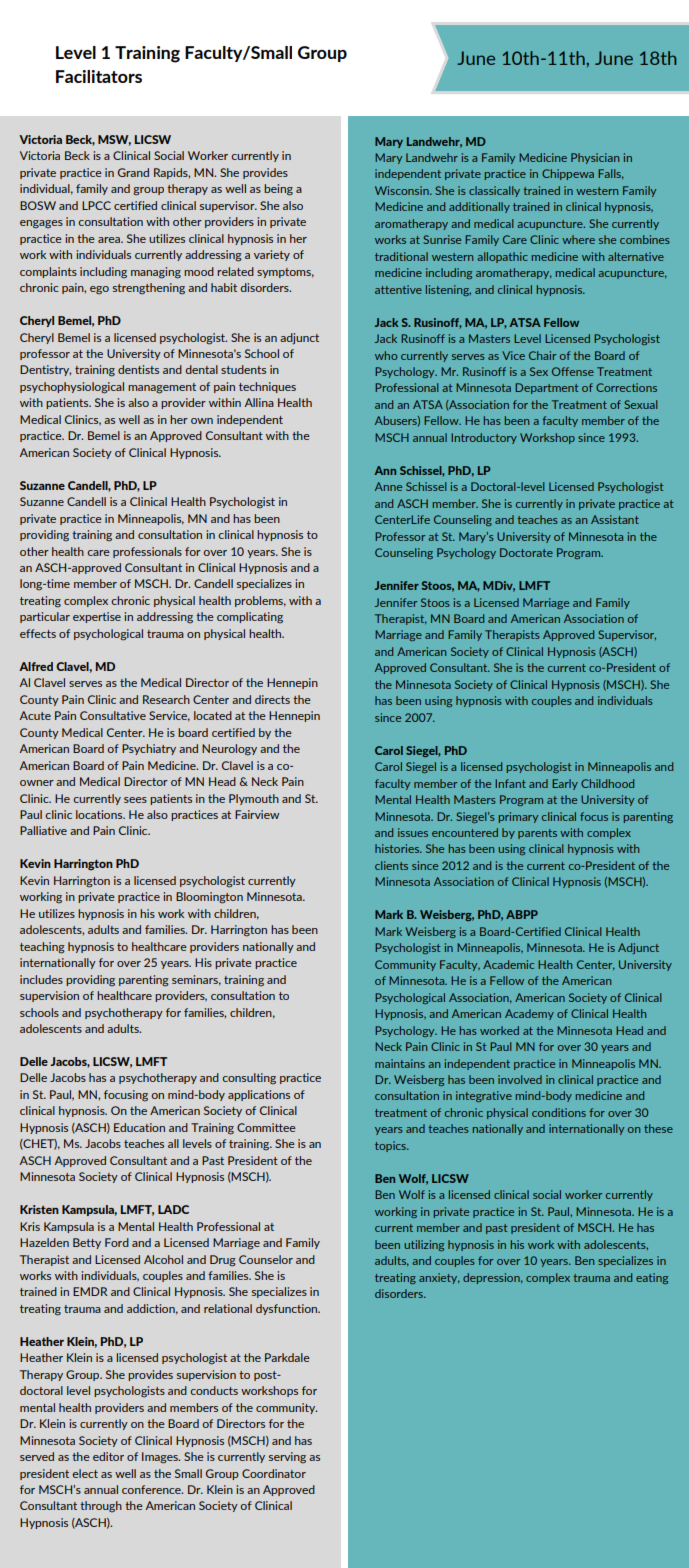 The width and height of the screenshot is (689, 1568). What do you see at coordinates (278, 190) in the screenshot?
I see `being` at bounding box center [278, 190].
